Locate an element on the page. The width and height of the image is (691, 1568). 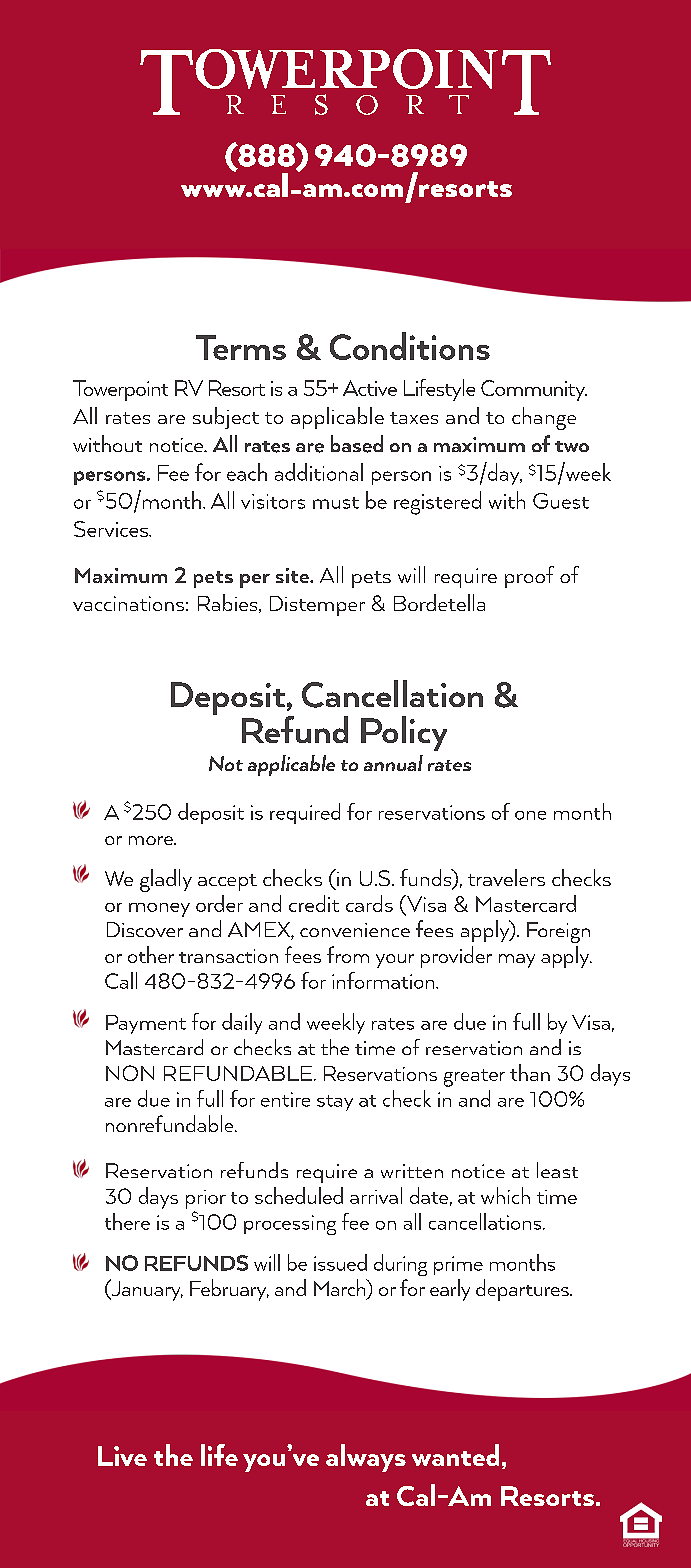
Payment is located at coordinates (146, 1024).
